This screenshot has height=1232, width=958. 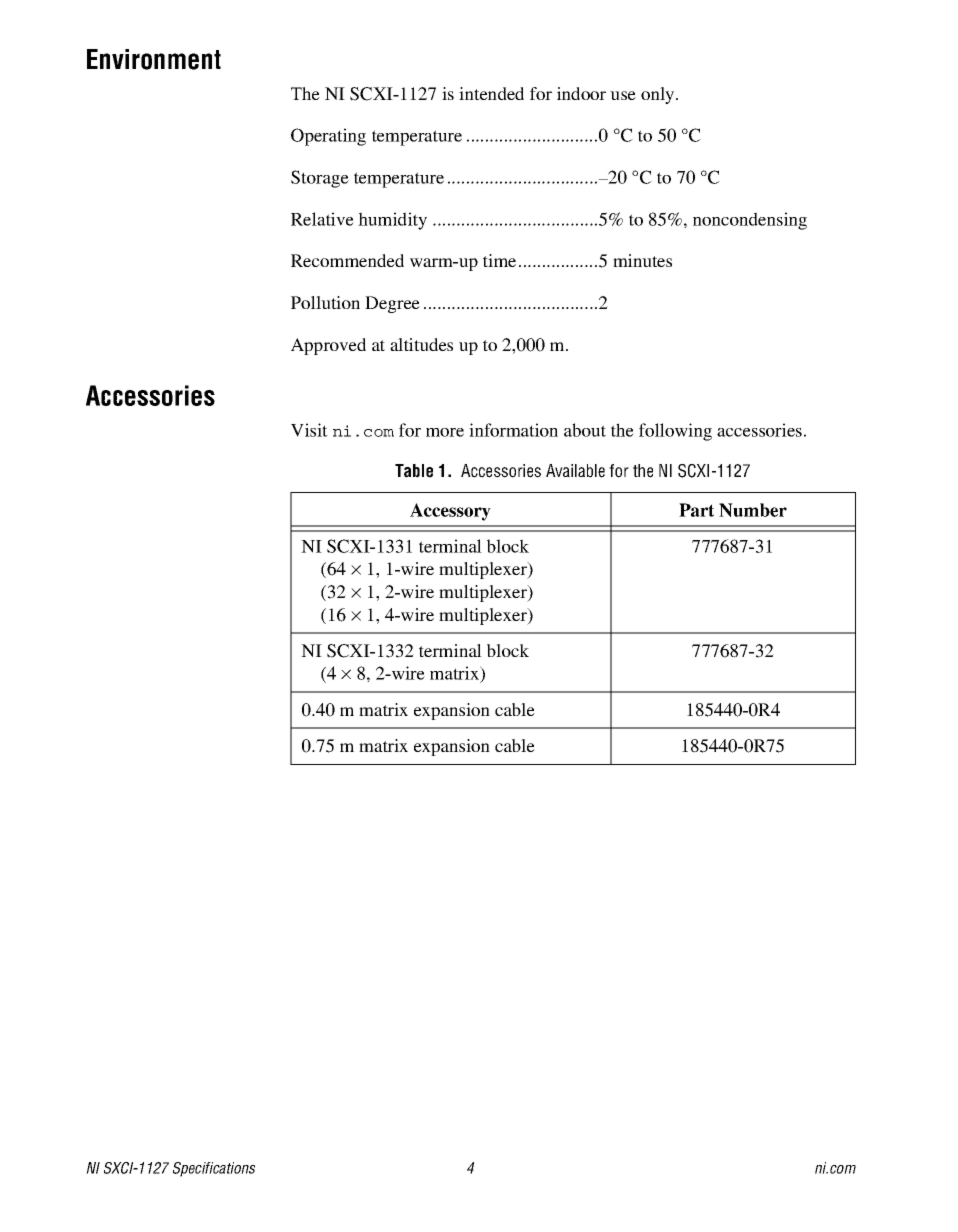 What do you see at coordinates (445, 432) in the screenshot?
I see `more` at bounding box center [445, 432].
